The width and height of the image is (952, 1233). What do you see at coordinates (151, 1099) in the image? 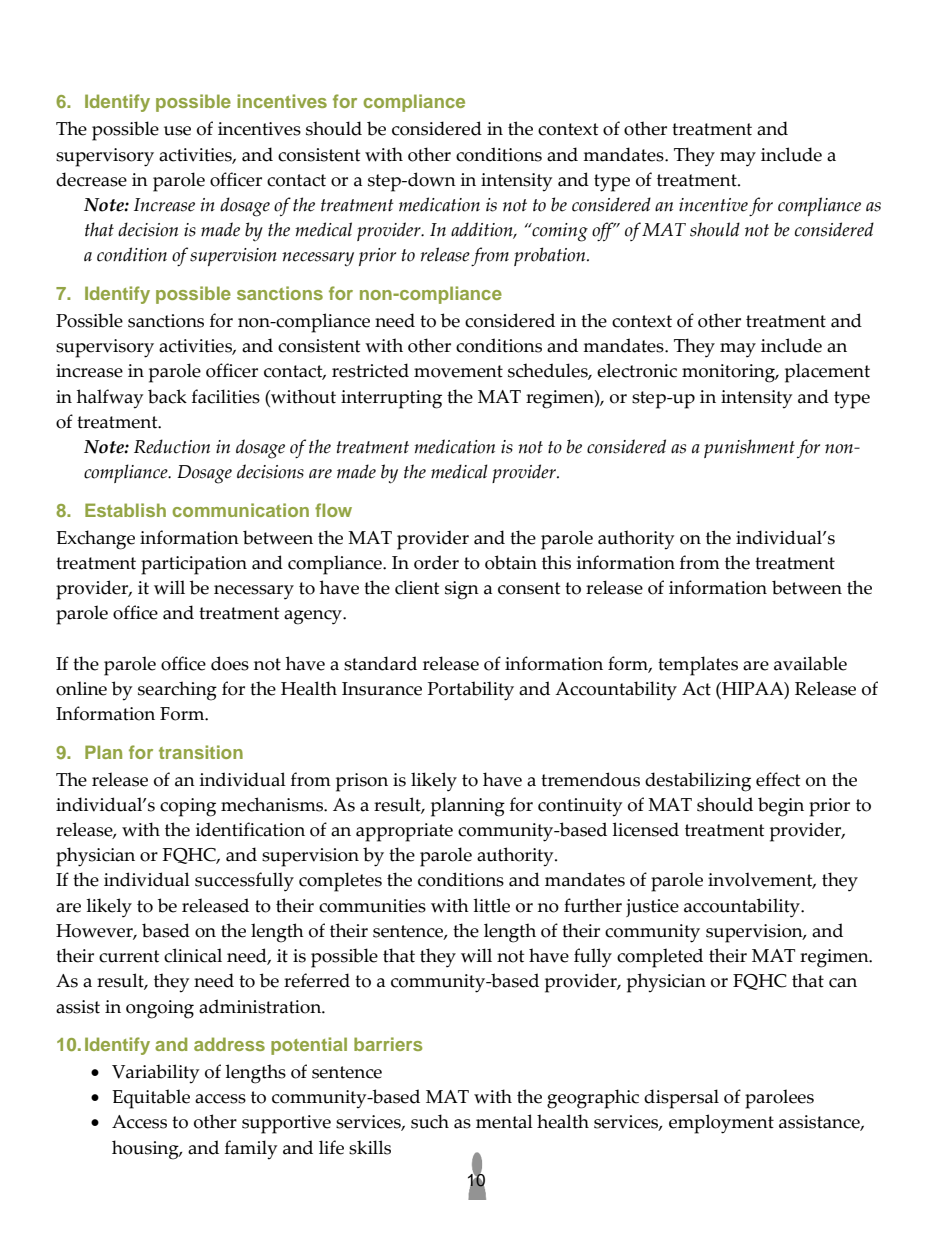
I see `Equitable` at bounding box center [151, 1099].
